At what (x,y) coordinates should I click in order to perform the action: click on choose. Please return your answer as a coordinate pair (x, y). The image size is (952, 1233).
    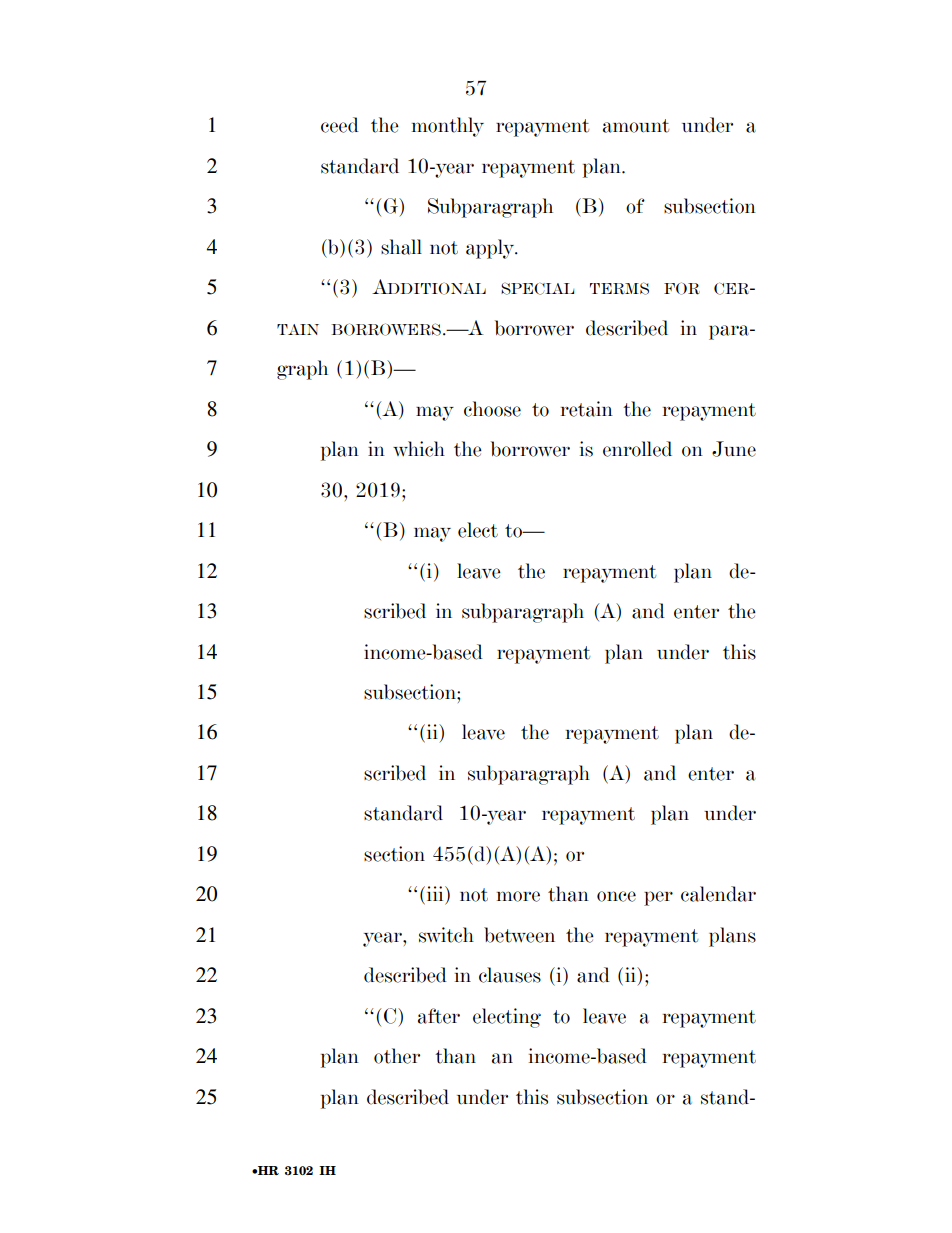
    Looking at the image, I should click on (492, 409).
